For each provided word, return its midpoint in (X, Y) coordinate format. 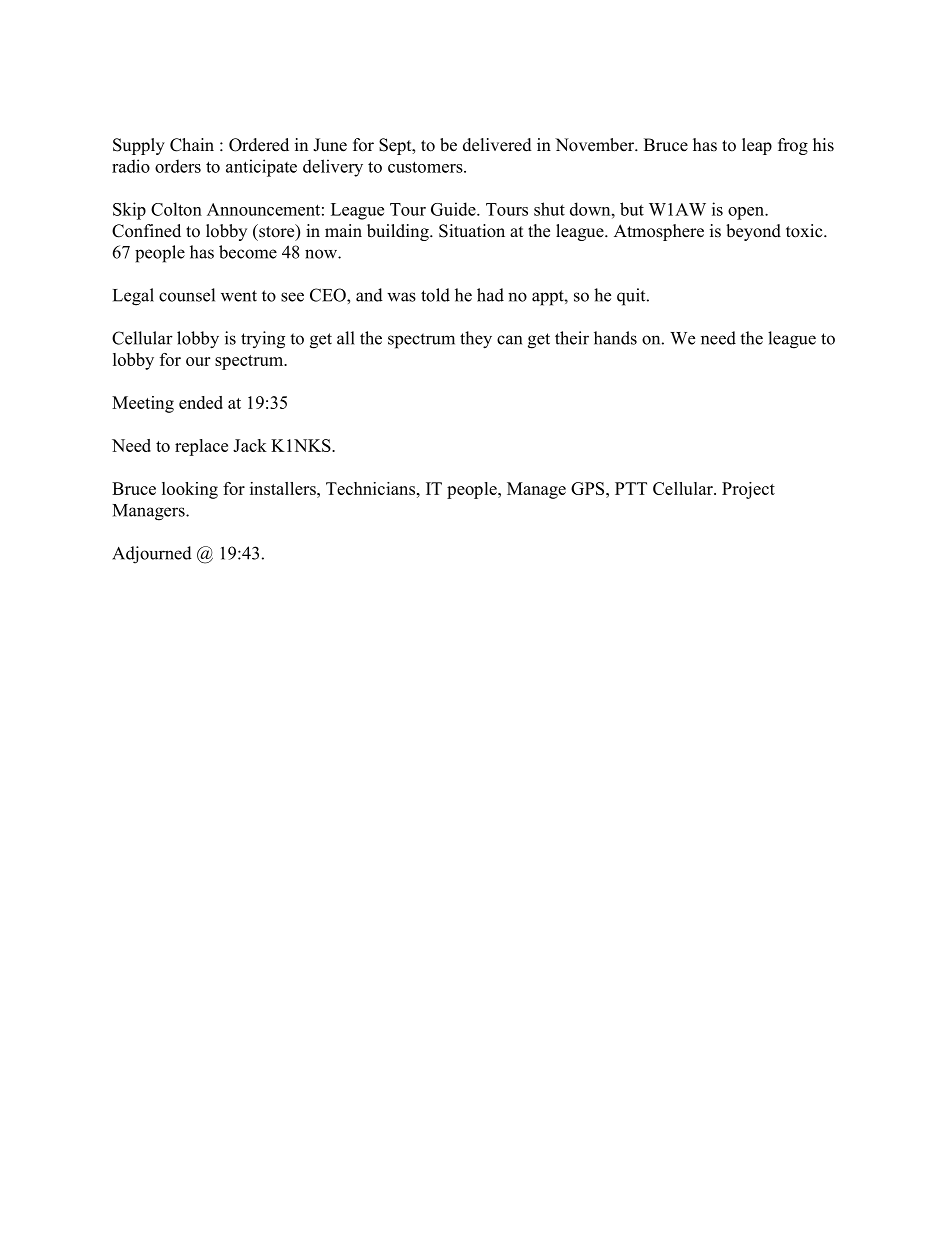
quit (632, 297)
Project (748, 490)
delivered (497, 145)
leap (757, 146)
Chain (192, 145)
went (239, 296)
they (476, 340)
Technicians (370, 488)
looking (190, 490)
